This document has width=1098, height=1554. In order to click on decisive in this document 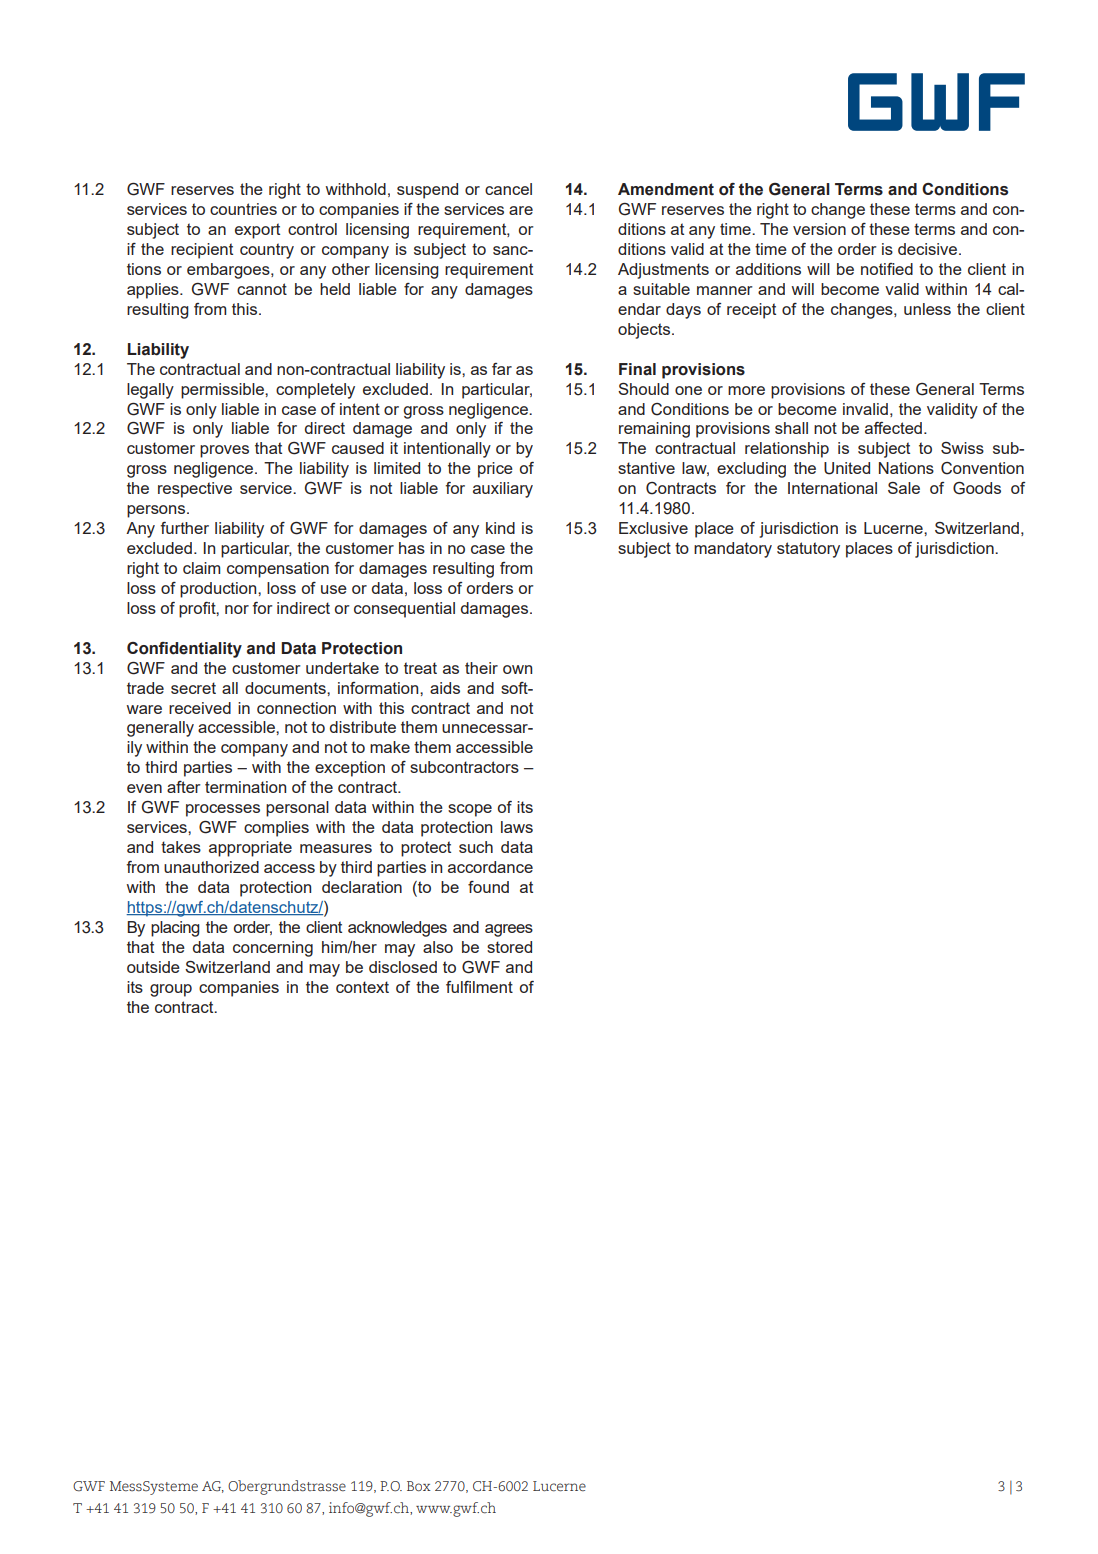, I will do `click(927, 249)`.
